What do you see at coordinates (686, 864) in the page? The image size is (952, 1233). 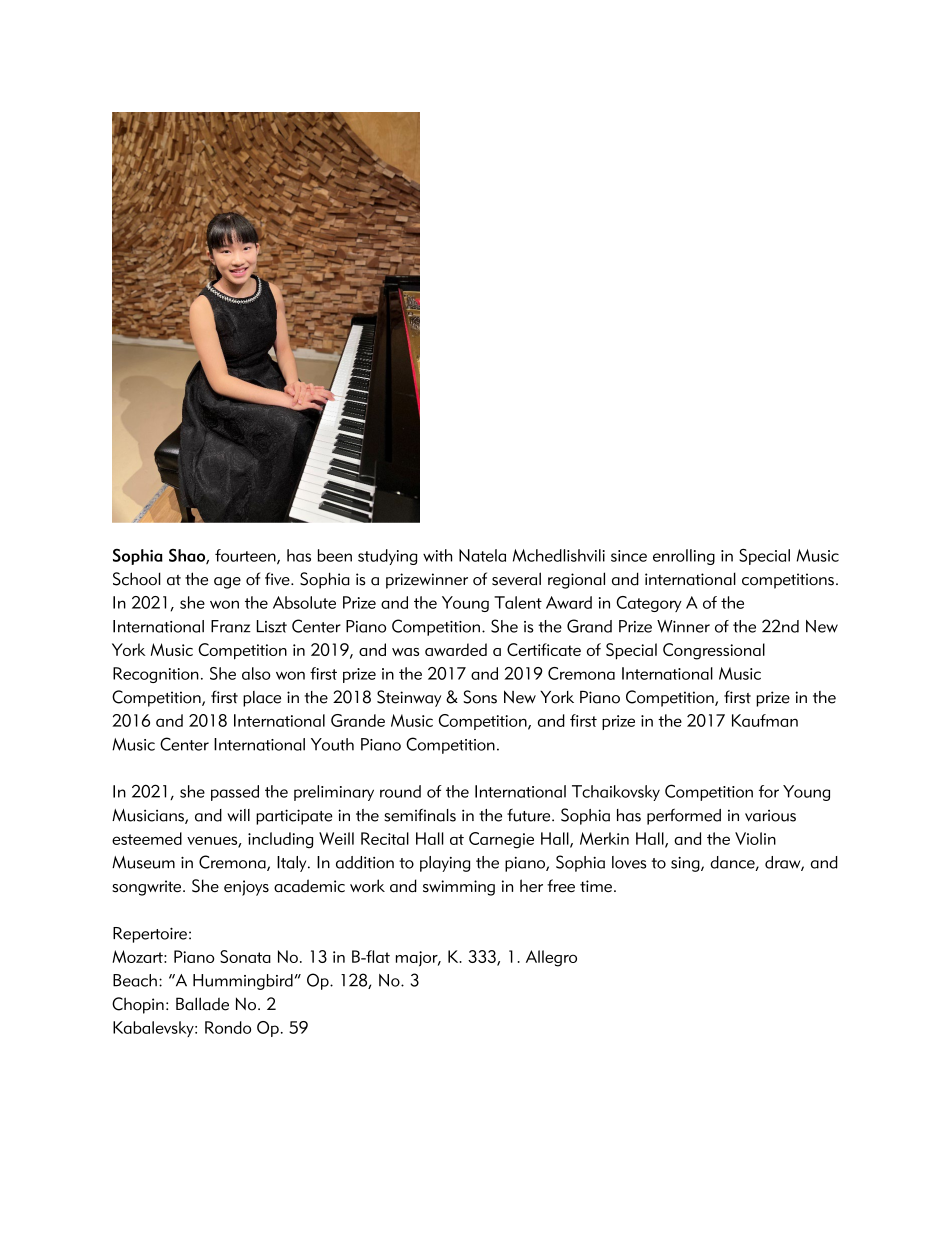 I see `sing` at bounding box center [686, 864].
